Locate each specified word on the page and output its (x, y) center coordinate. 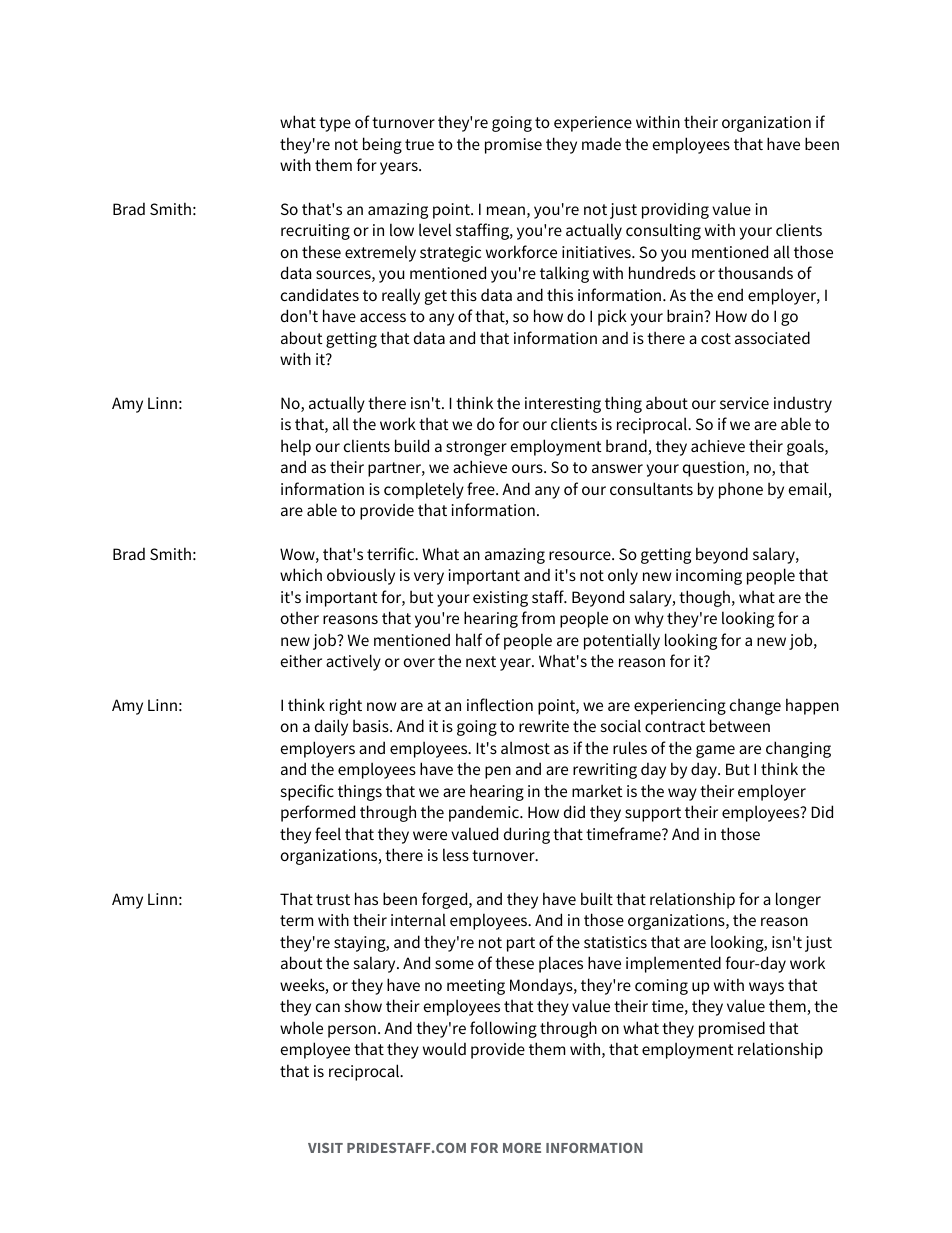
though (704, 598)
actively (353, 662)
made (601, 143)
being (382, 145)
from (538, 617)
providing (675, 210)
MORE (522, 1148)
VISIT (325, 1148)
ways (766, 988)
